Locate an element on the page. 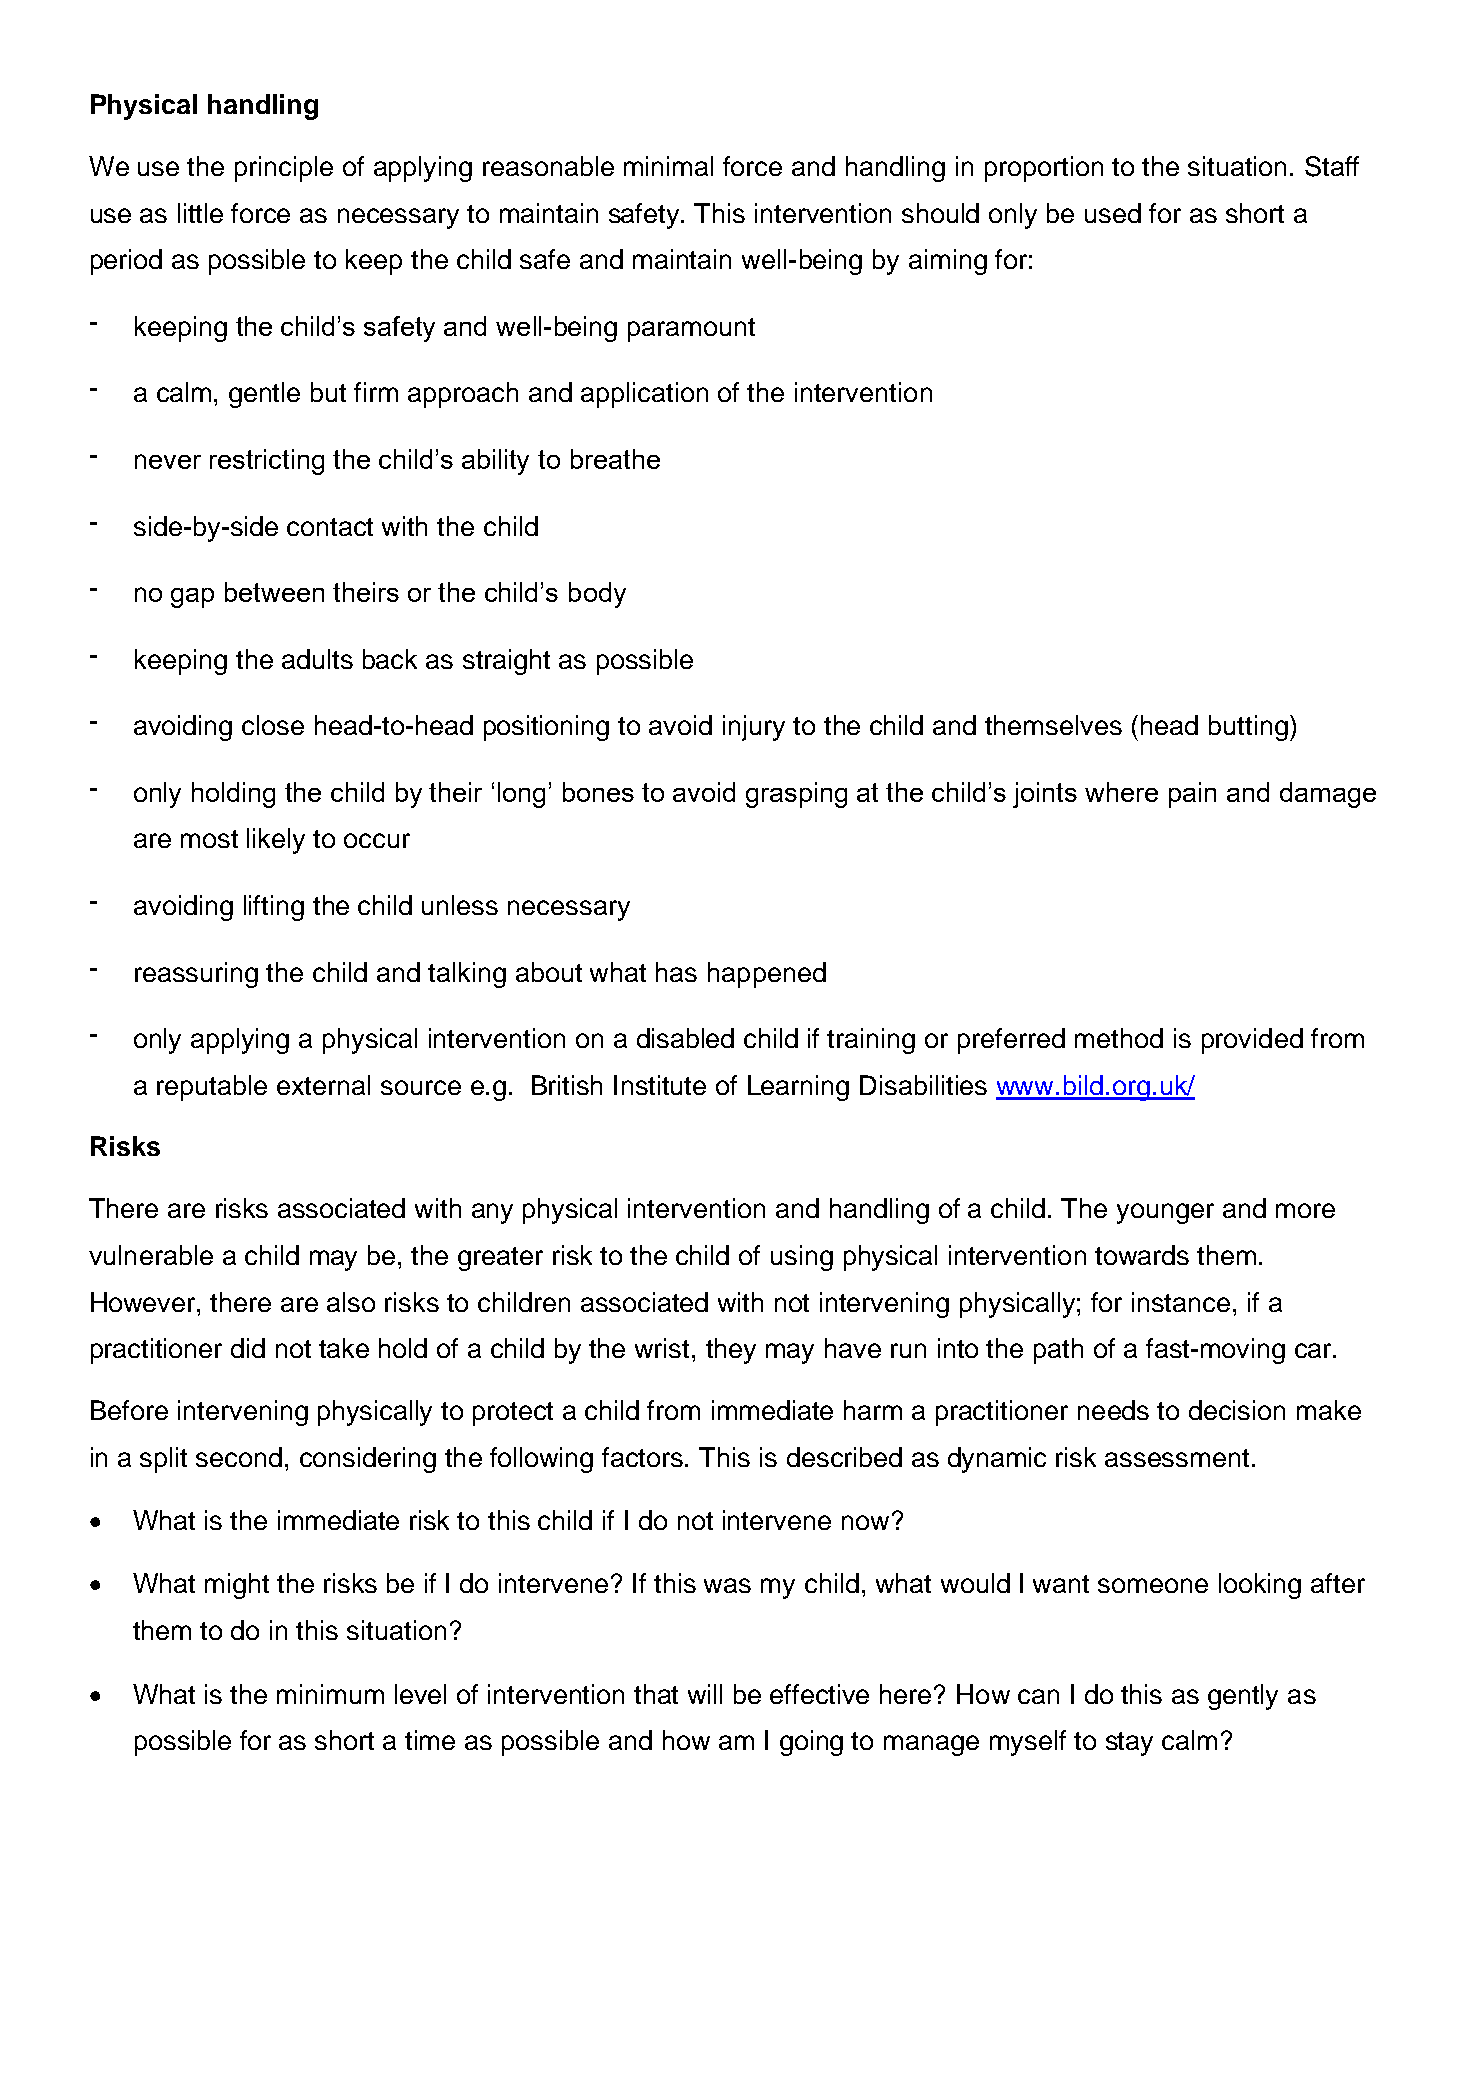  instance is located at coordinates (1181, 1302).
